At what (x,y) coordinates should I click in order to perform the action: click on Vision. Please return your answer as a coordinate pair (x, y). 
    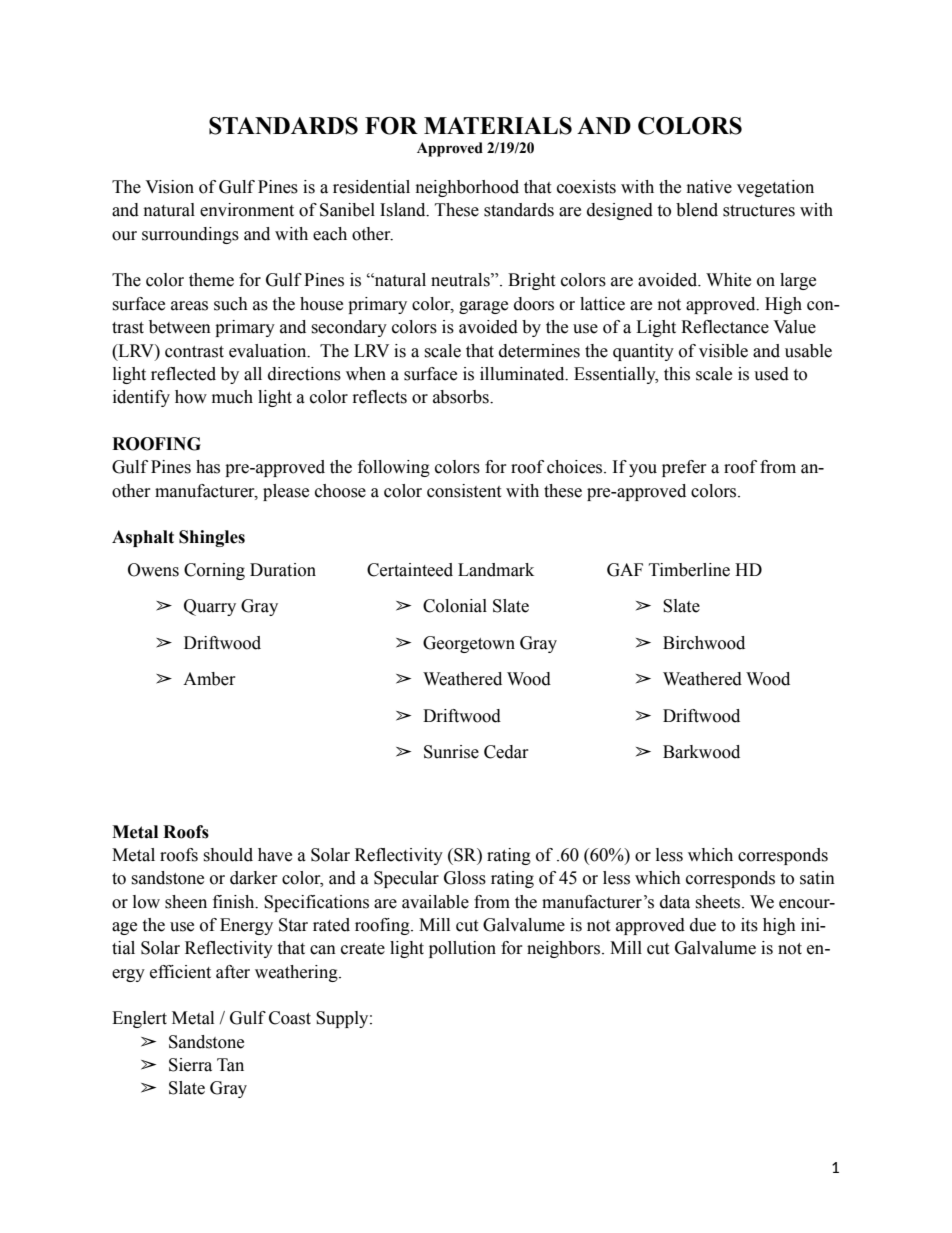
    Looking at the image, I should click on (169, 187).
